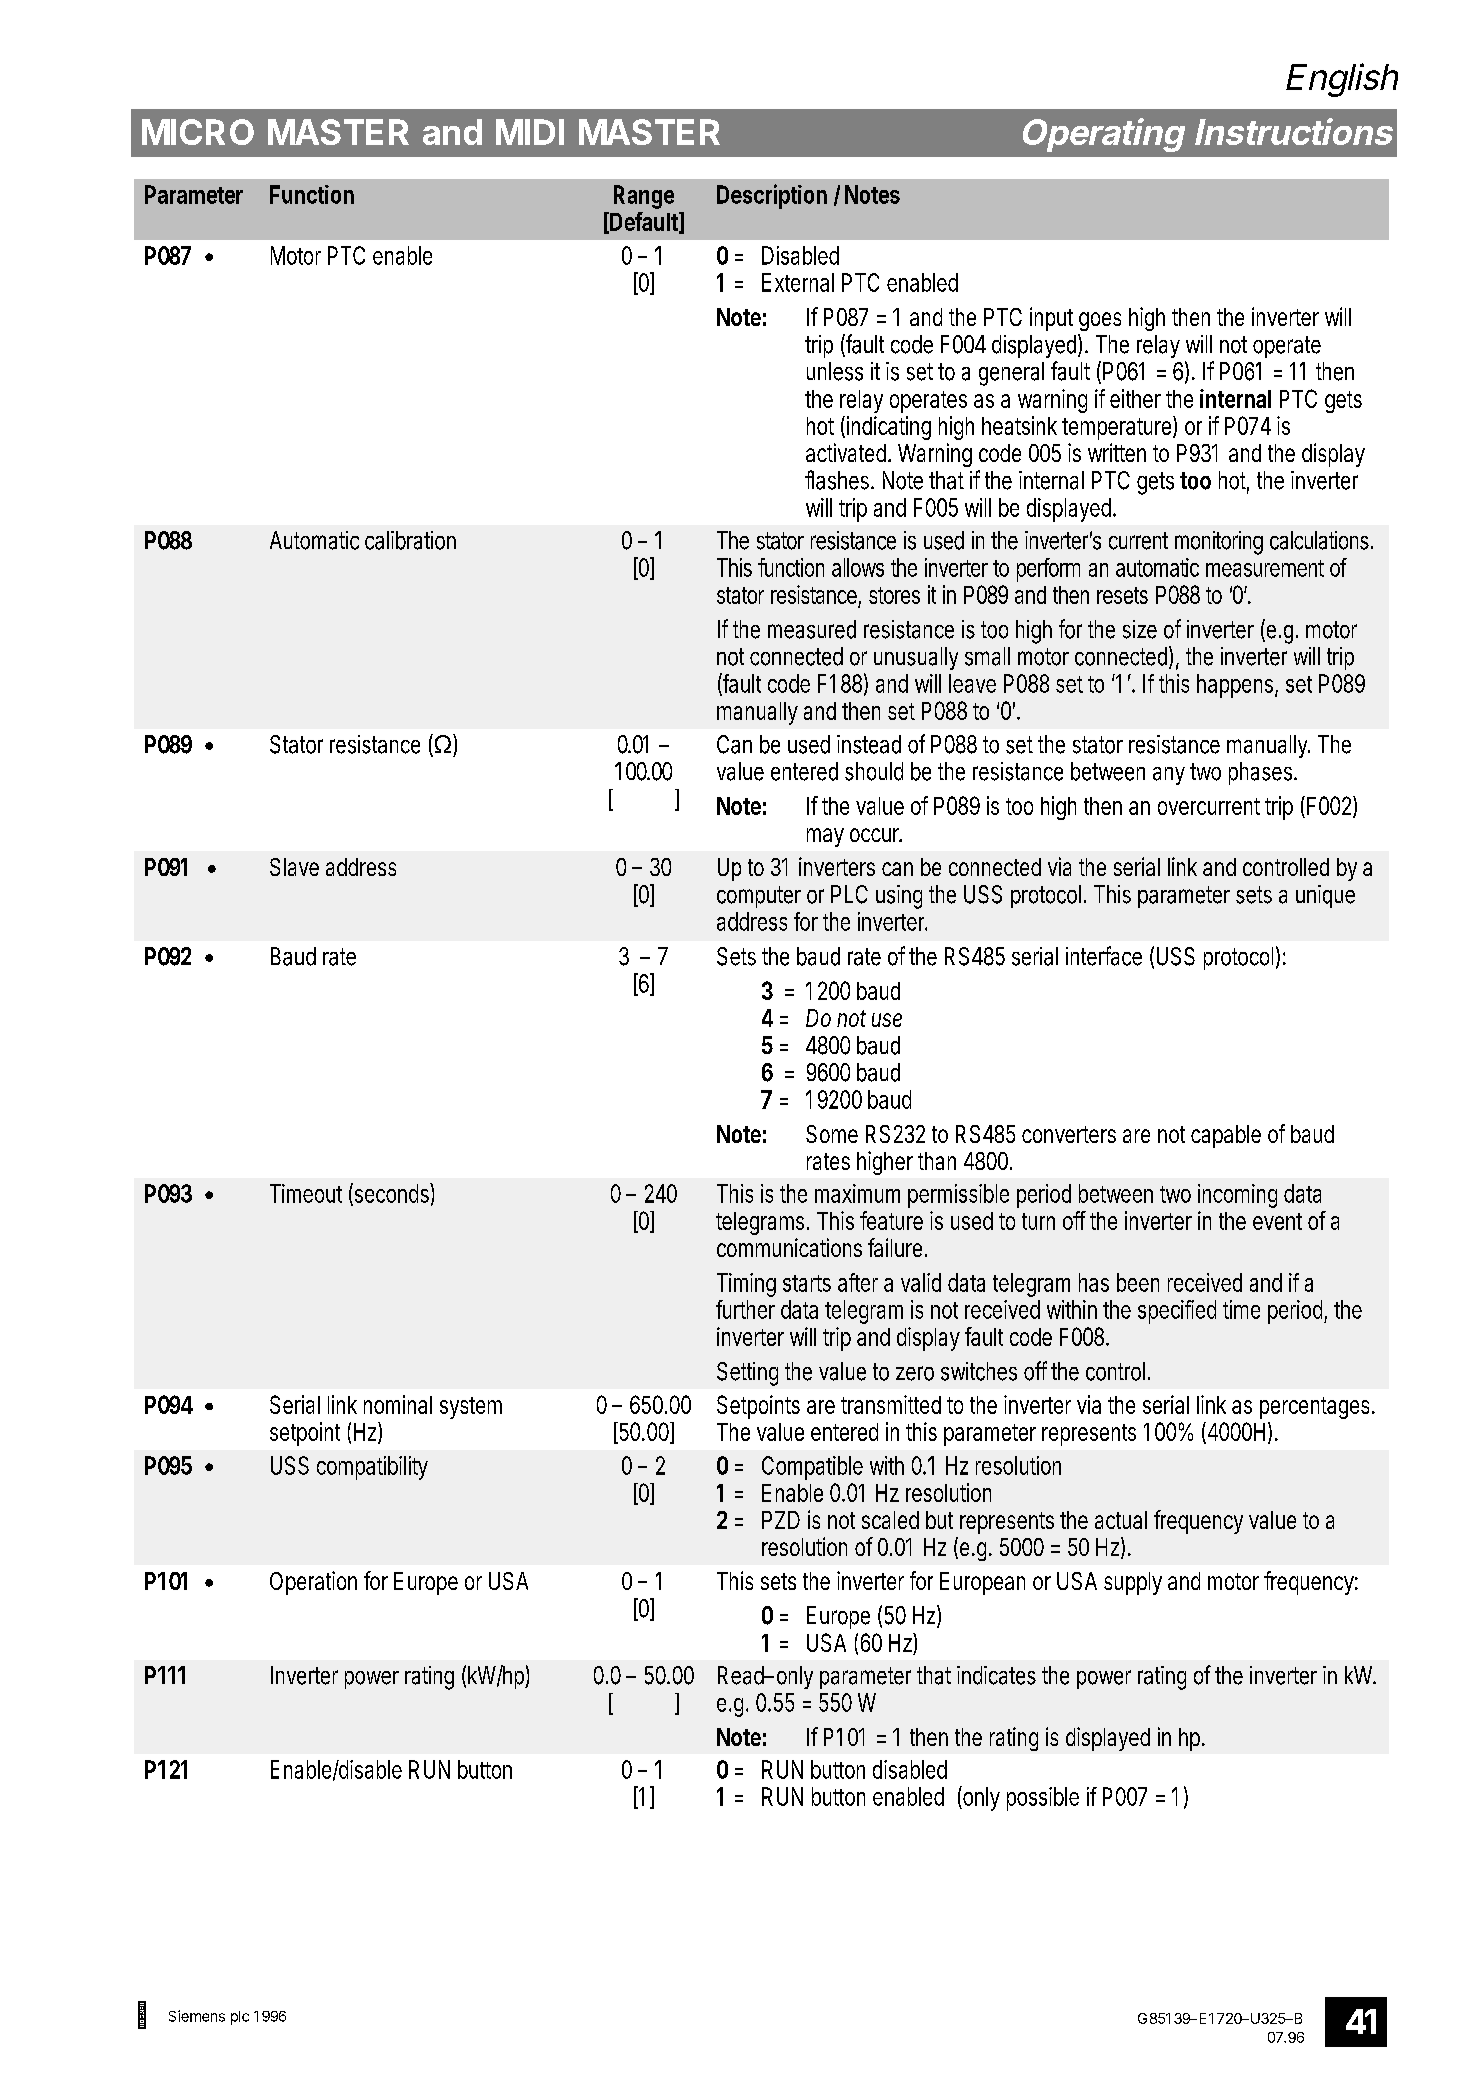  I want to click on MICRO, so click(198, 132).
